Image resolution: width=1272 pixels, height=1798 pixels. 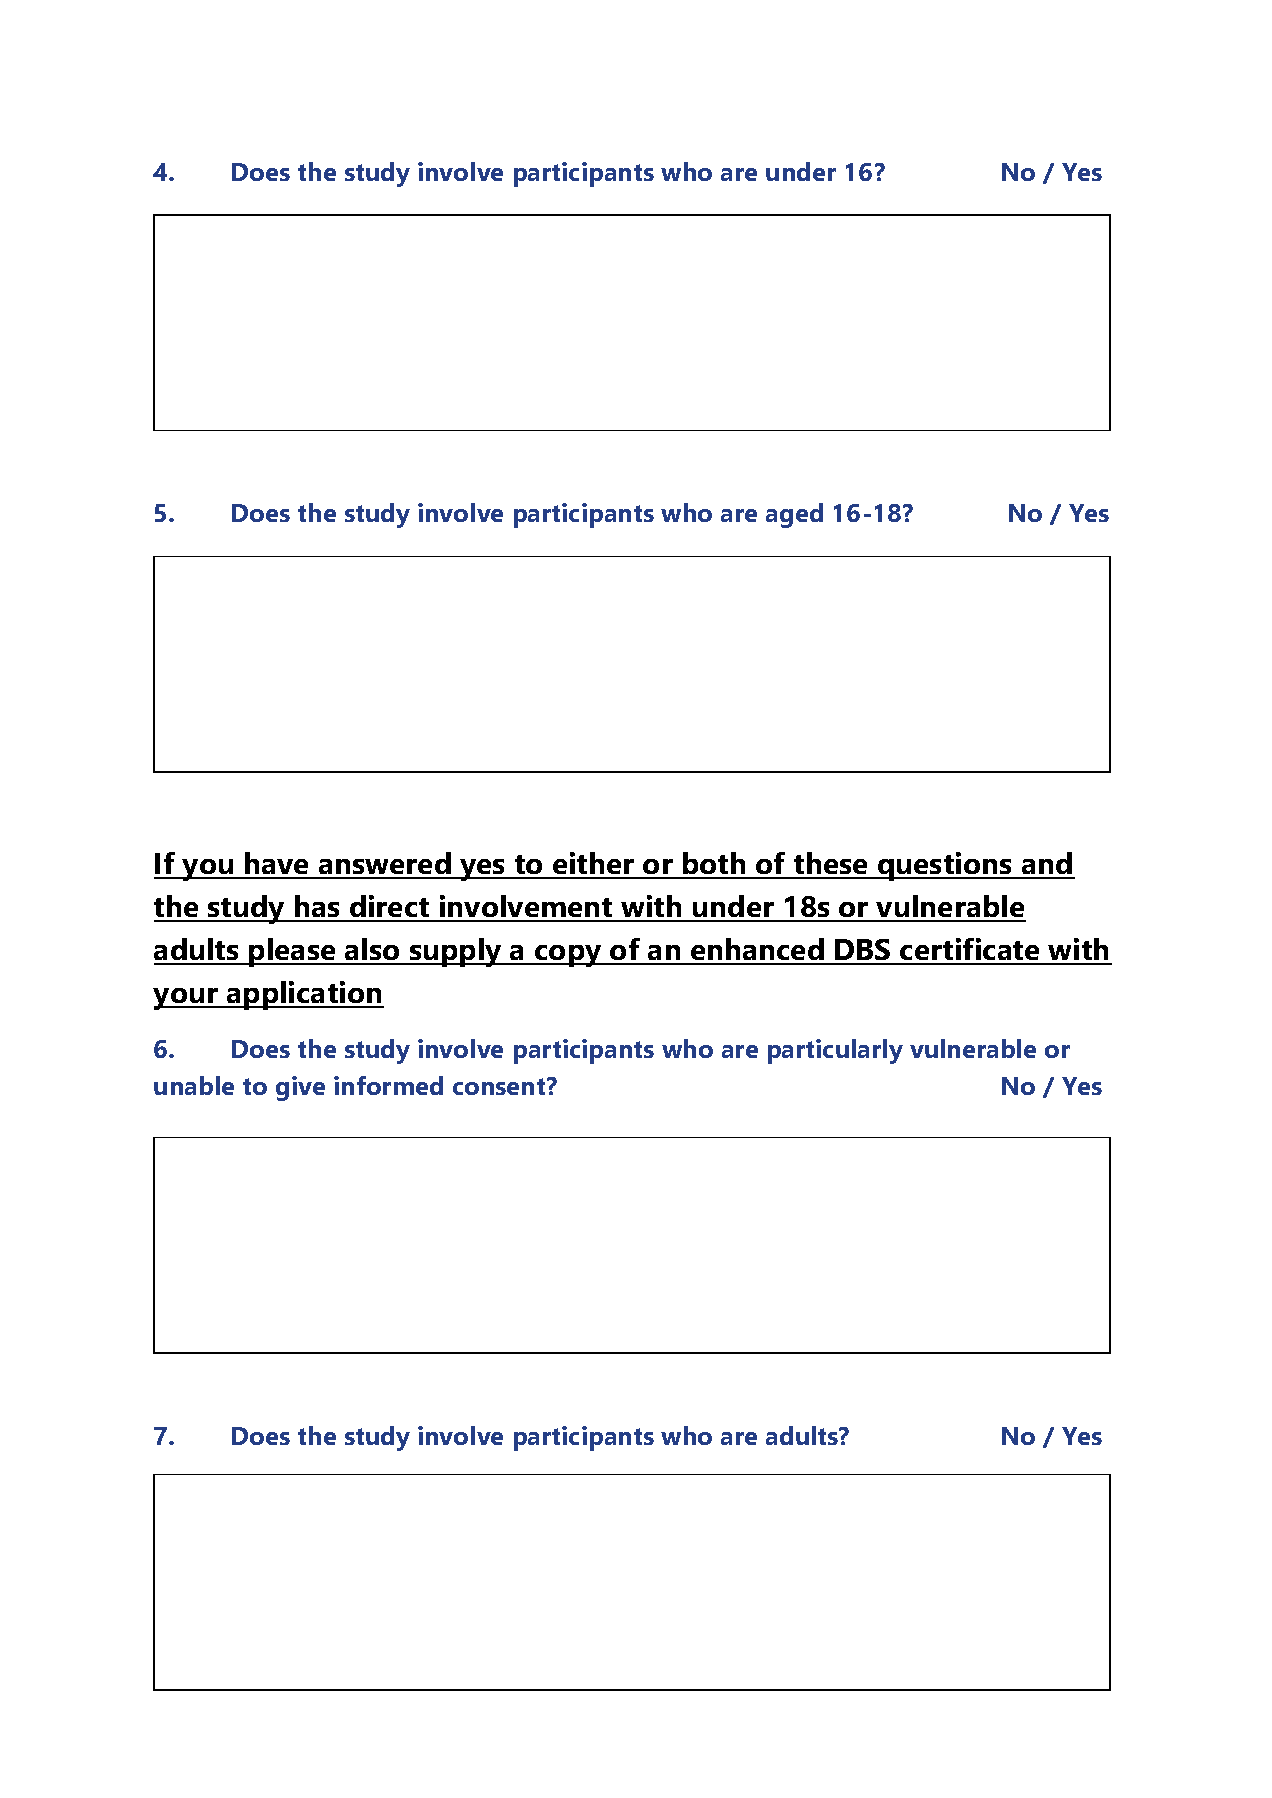 What do you see at coordinates (194, 1085) in the page?
I see `unable` at bounding box center [194, 1085].
